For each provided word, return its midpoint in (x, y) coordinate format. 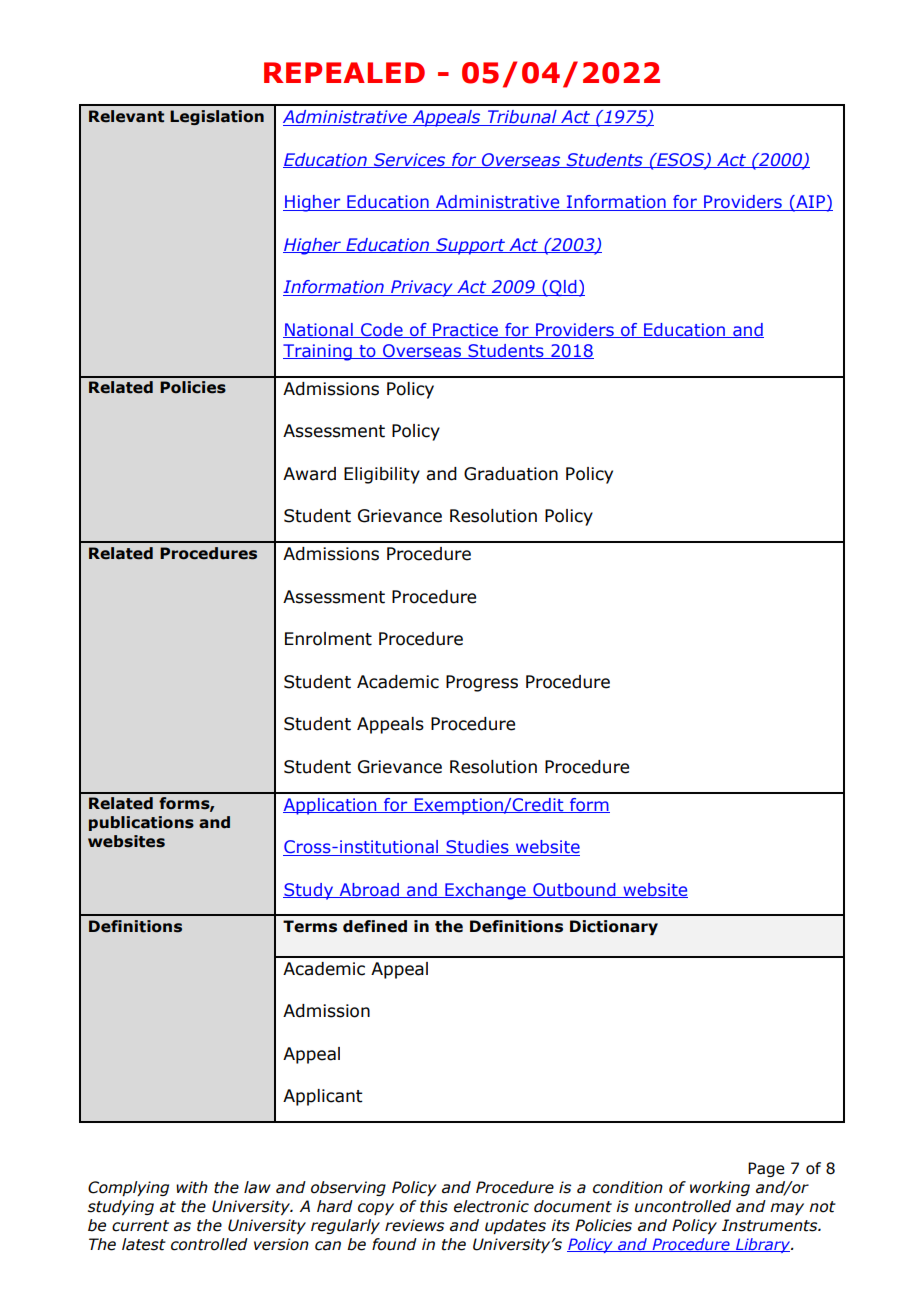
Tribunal (522, 118)
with (192, 1187)
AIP (810, 203)
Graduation (511, 474)
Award (309, 474)
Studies (477, 848)
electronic (491, 1206)
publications (141, 823)
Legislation (217, 117)
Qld (563, 288)
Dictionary (614, 927)
